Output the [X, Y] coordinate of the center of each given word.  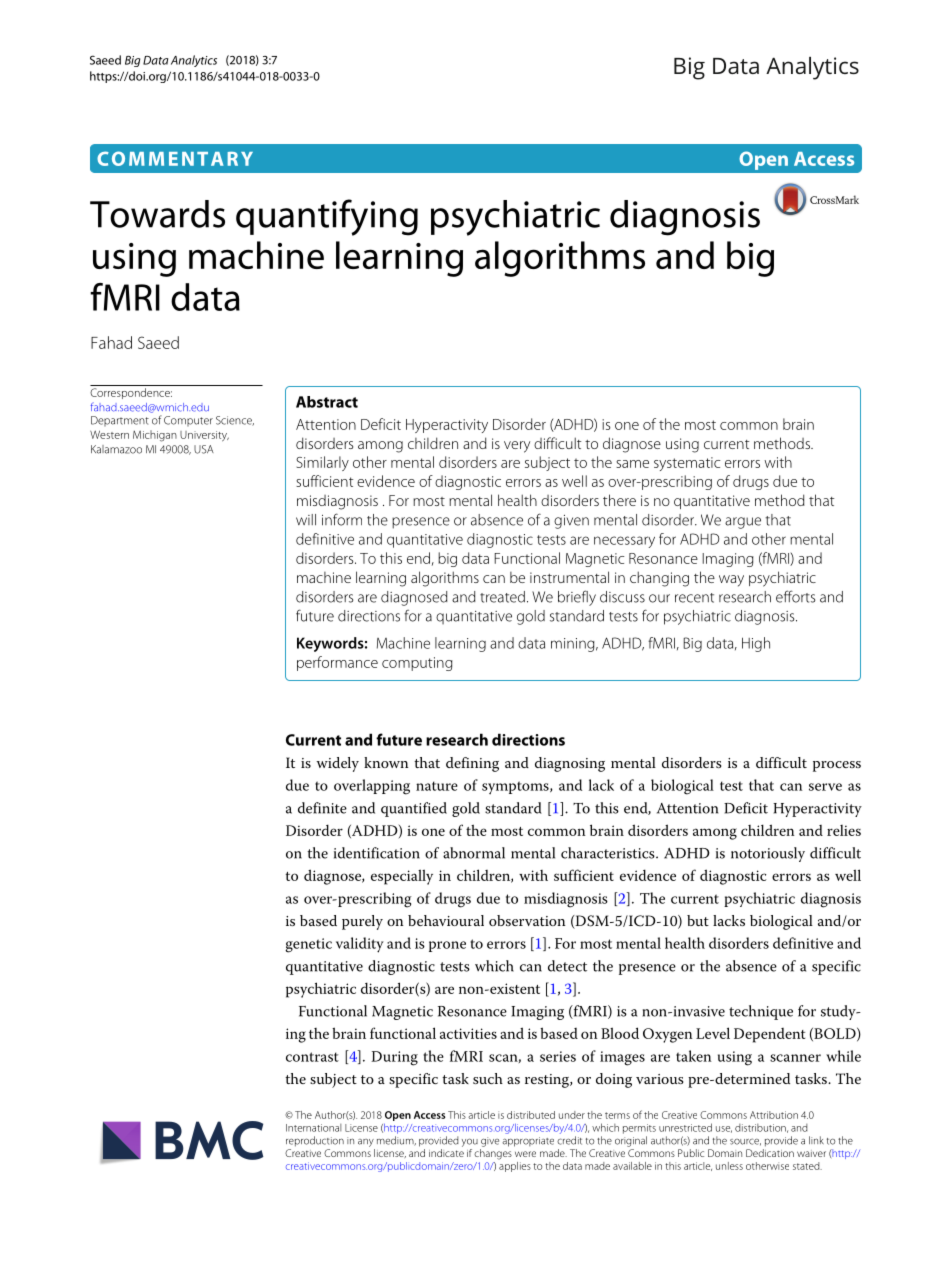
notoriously [768, 854]
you [470, 1142]
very [517, 447]
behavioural [446, 920]
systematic [687, 464]
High [756, 644]
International [313, 1128]
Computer [188, 421]
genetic [308, 945]
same [632, 464]
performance [337, 663]
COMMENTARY [175, 158]
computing [417, 664]
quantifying [327, 217]
